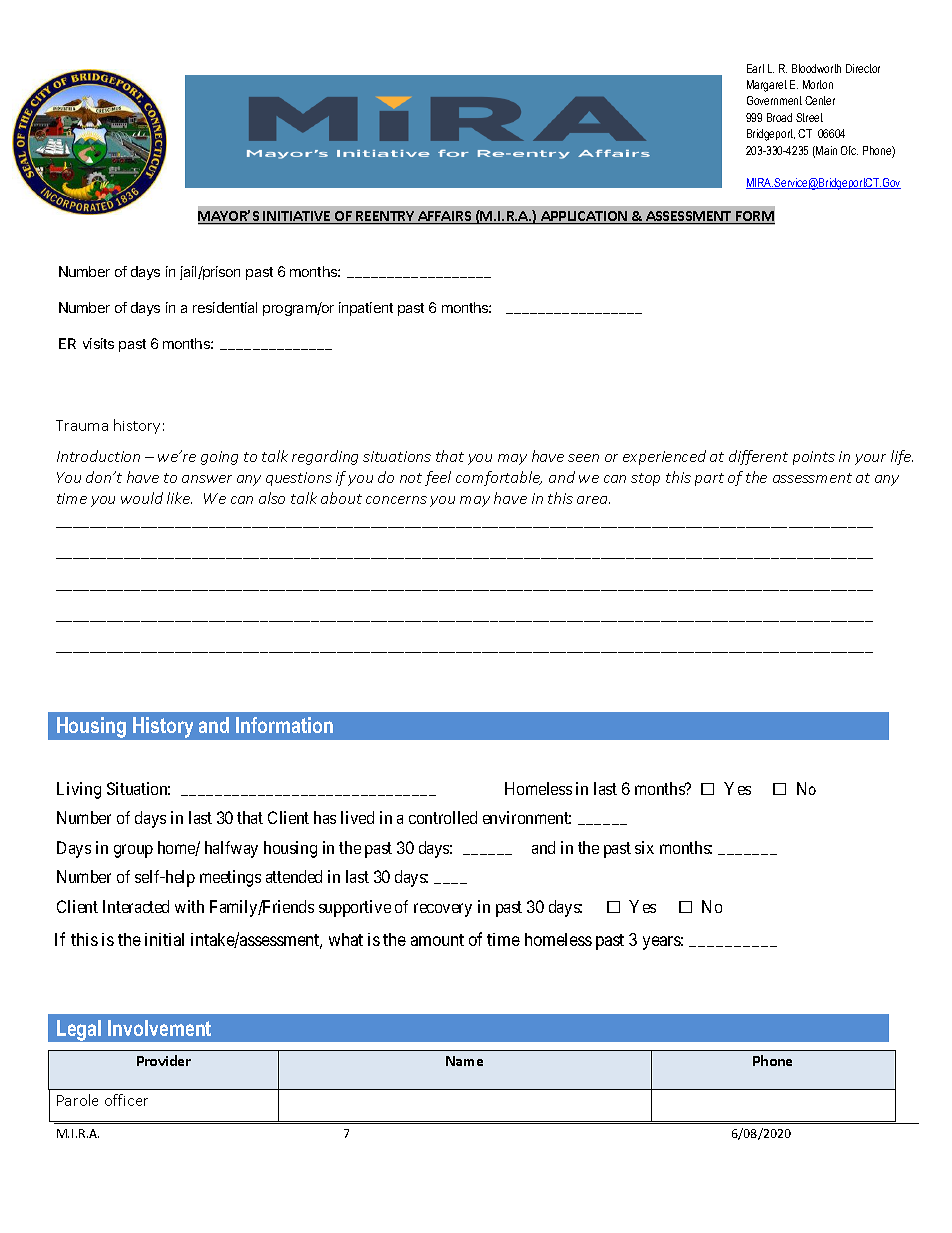 This screenshot has height=1233, width=952. What do you see at coordinates (444, 217) in the screenshot?
I see `AFFAIRS` at bounding box center [444, 217].
